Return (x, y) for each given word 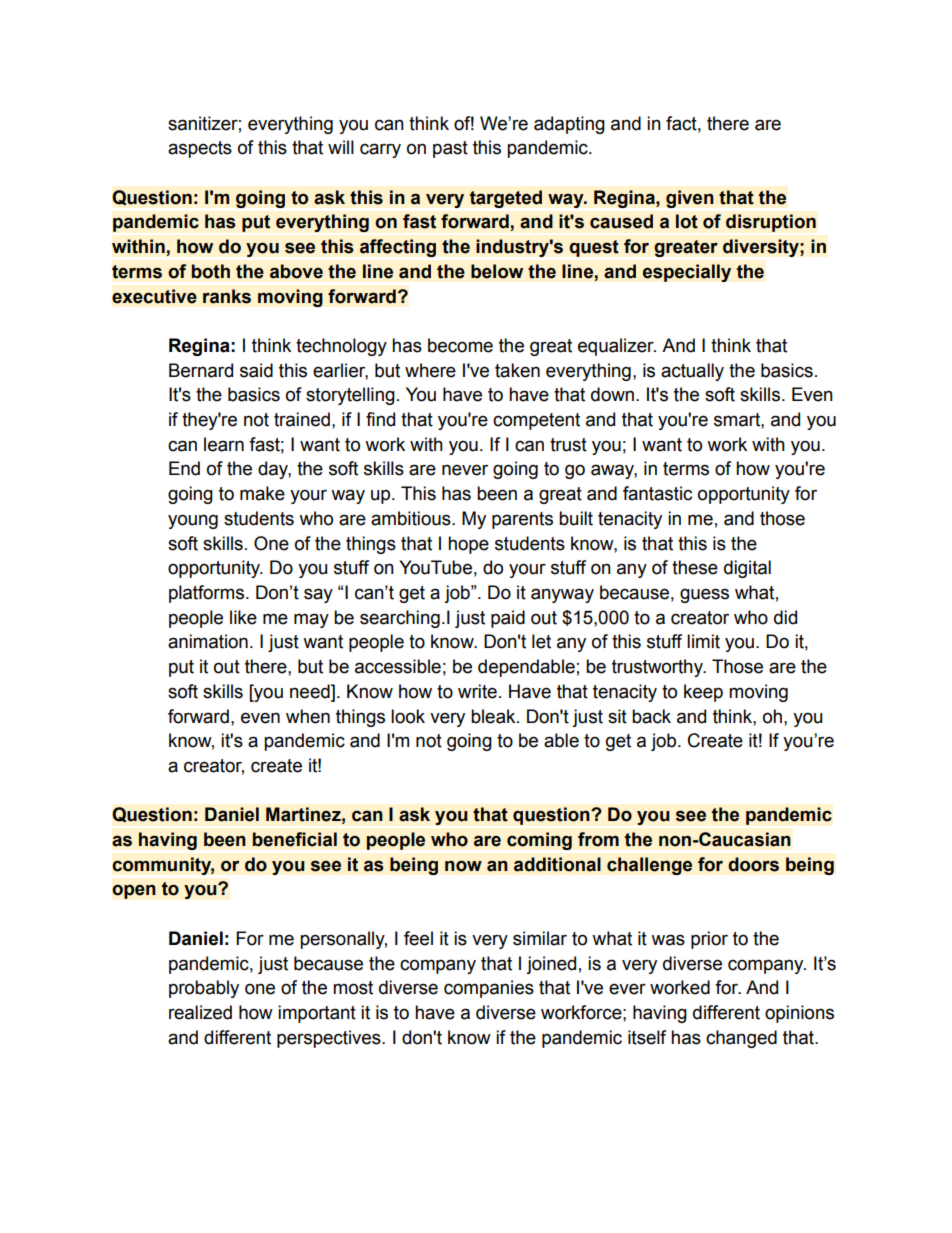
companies (489, 989)
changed (741, 1039)
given (690, 199)
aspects (200, 149)
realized (200, 1012)
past (450, 149)
